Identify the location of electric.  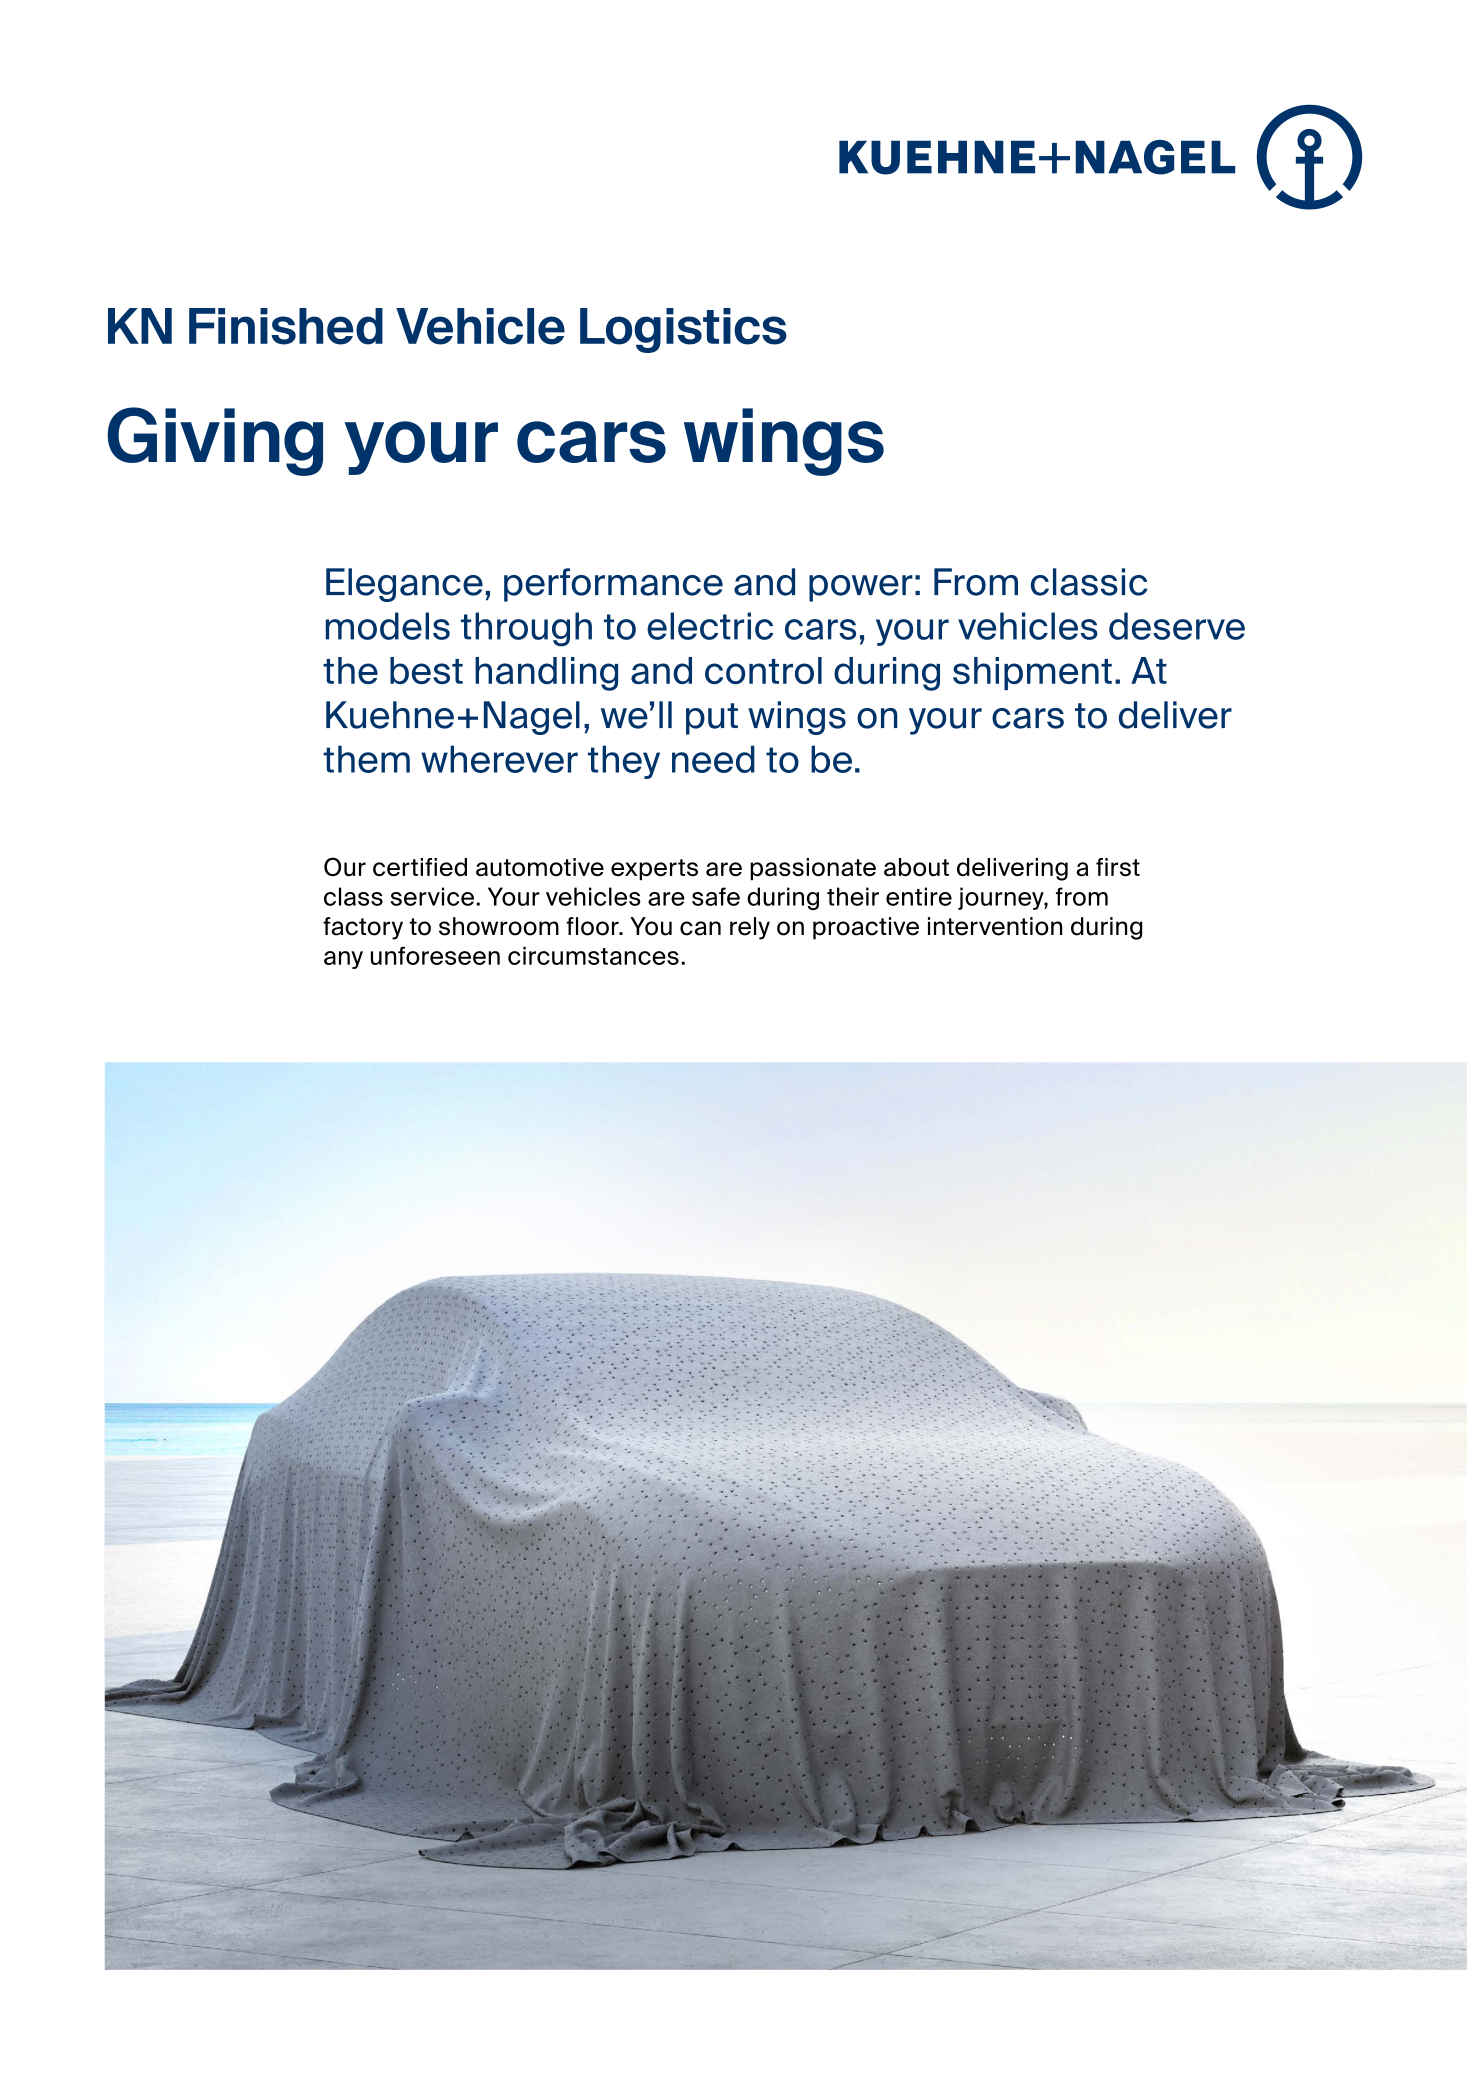
(710, 626).
